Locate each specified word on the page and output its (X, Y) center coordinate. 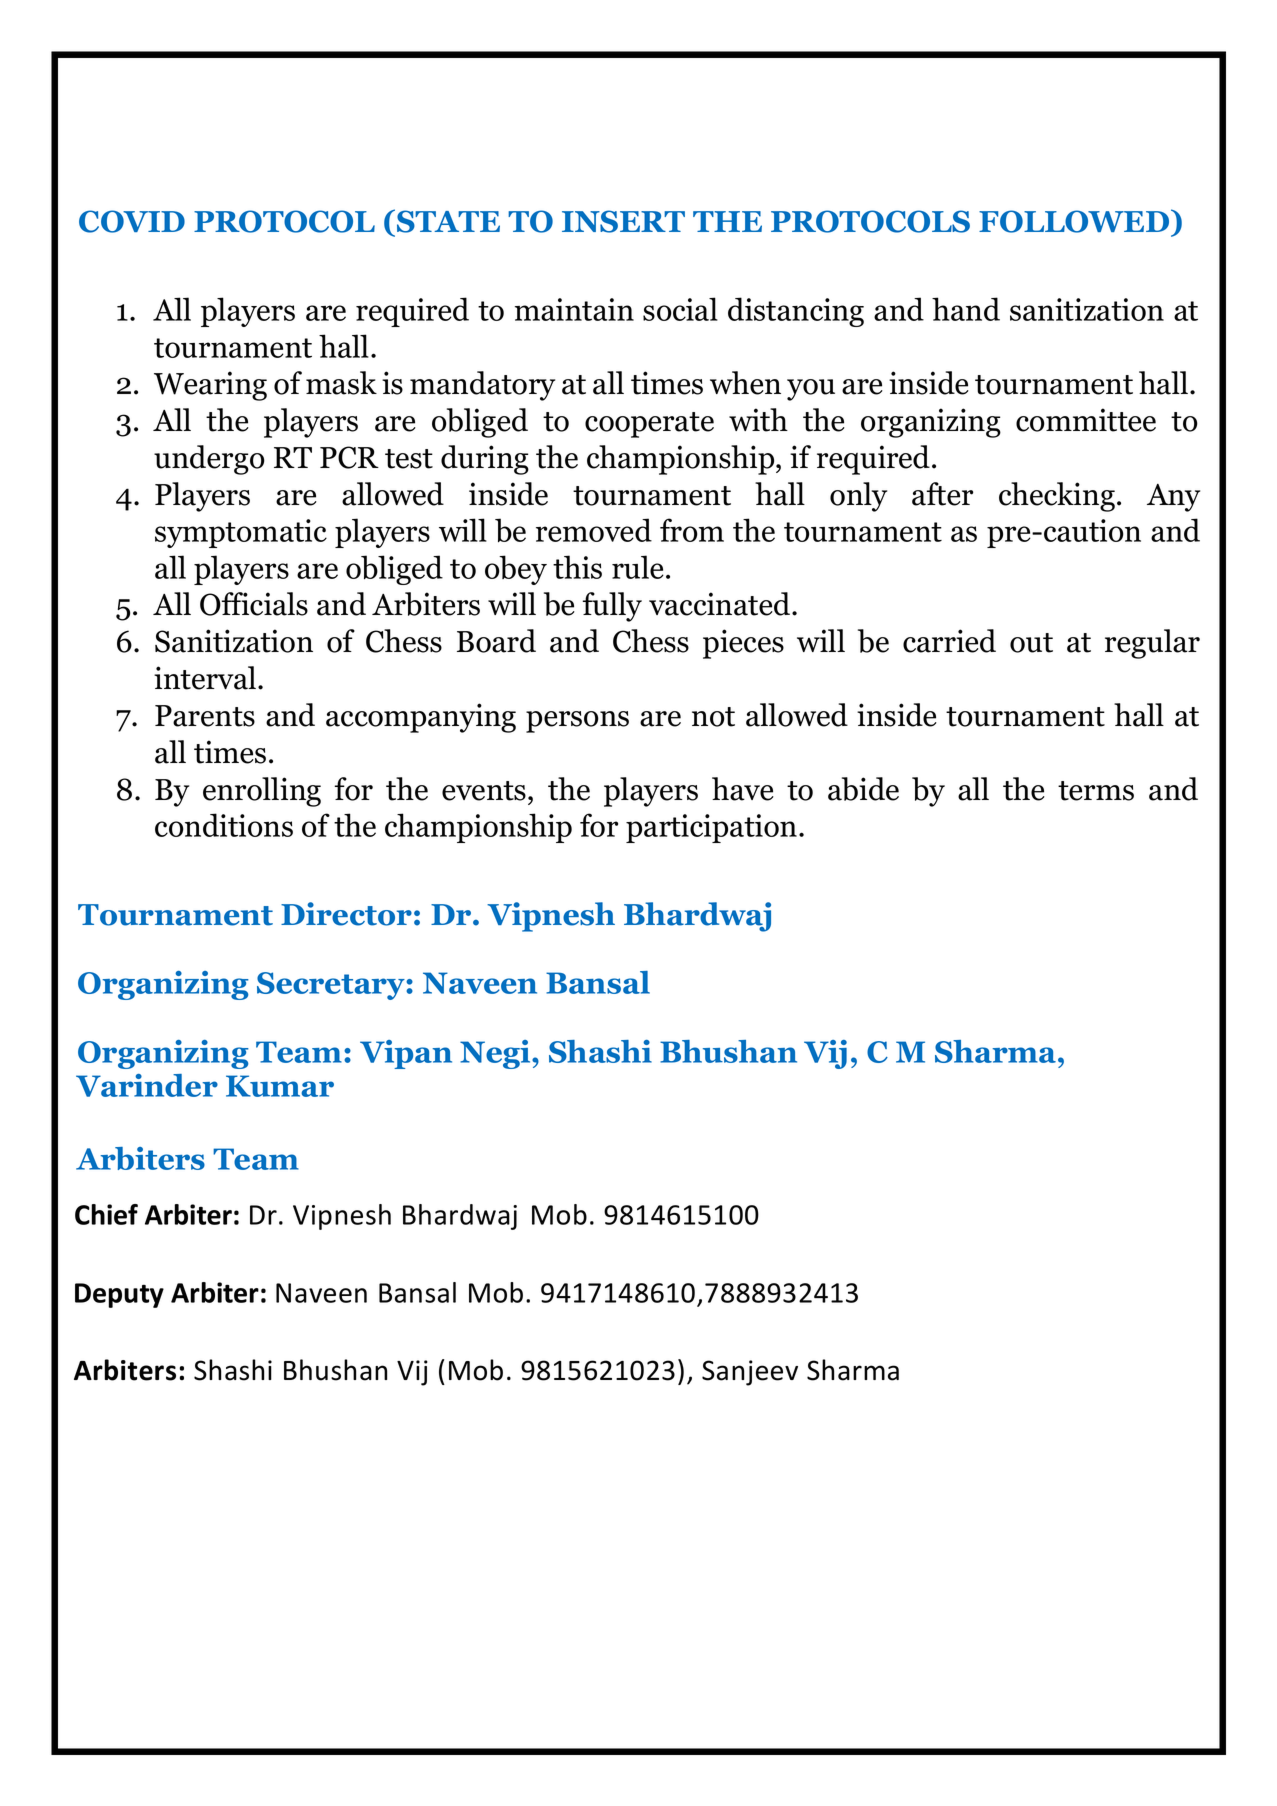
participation (711, 828)
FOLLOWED (1075, 221)
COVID (132, 221)
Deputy (119, 1295)
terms (1096, 791)
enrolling (262, 792)
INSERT (623, 221)
